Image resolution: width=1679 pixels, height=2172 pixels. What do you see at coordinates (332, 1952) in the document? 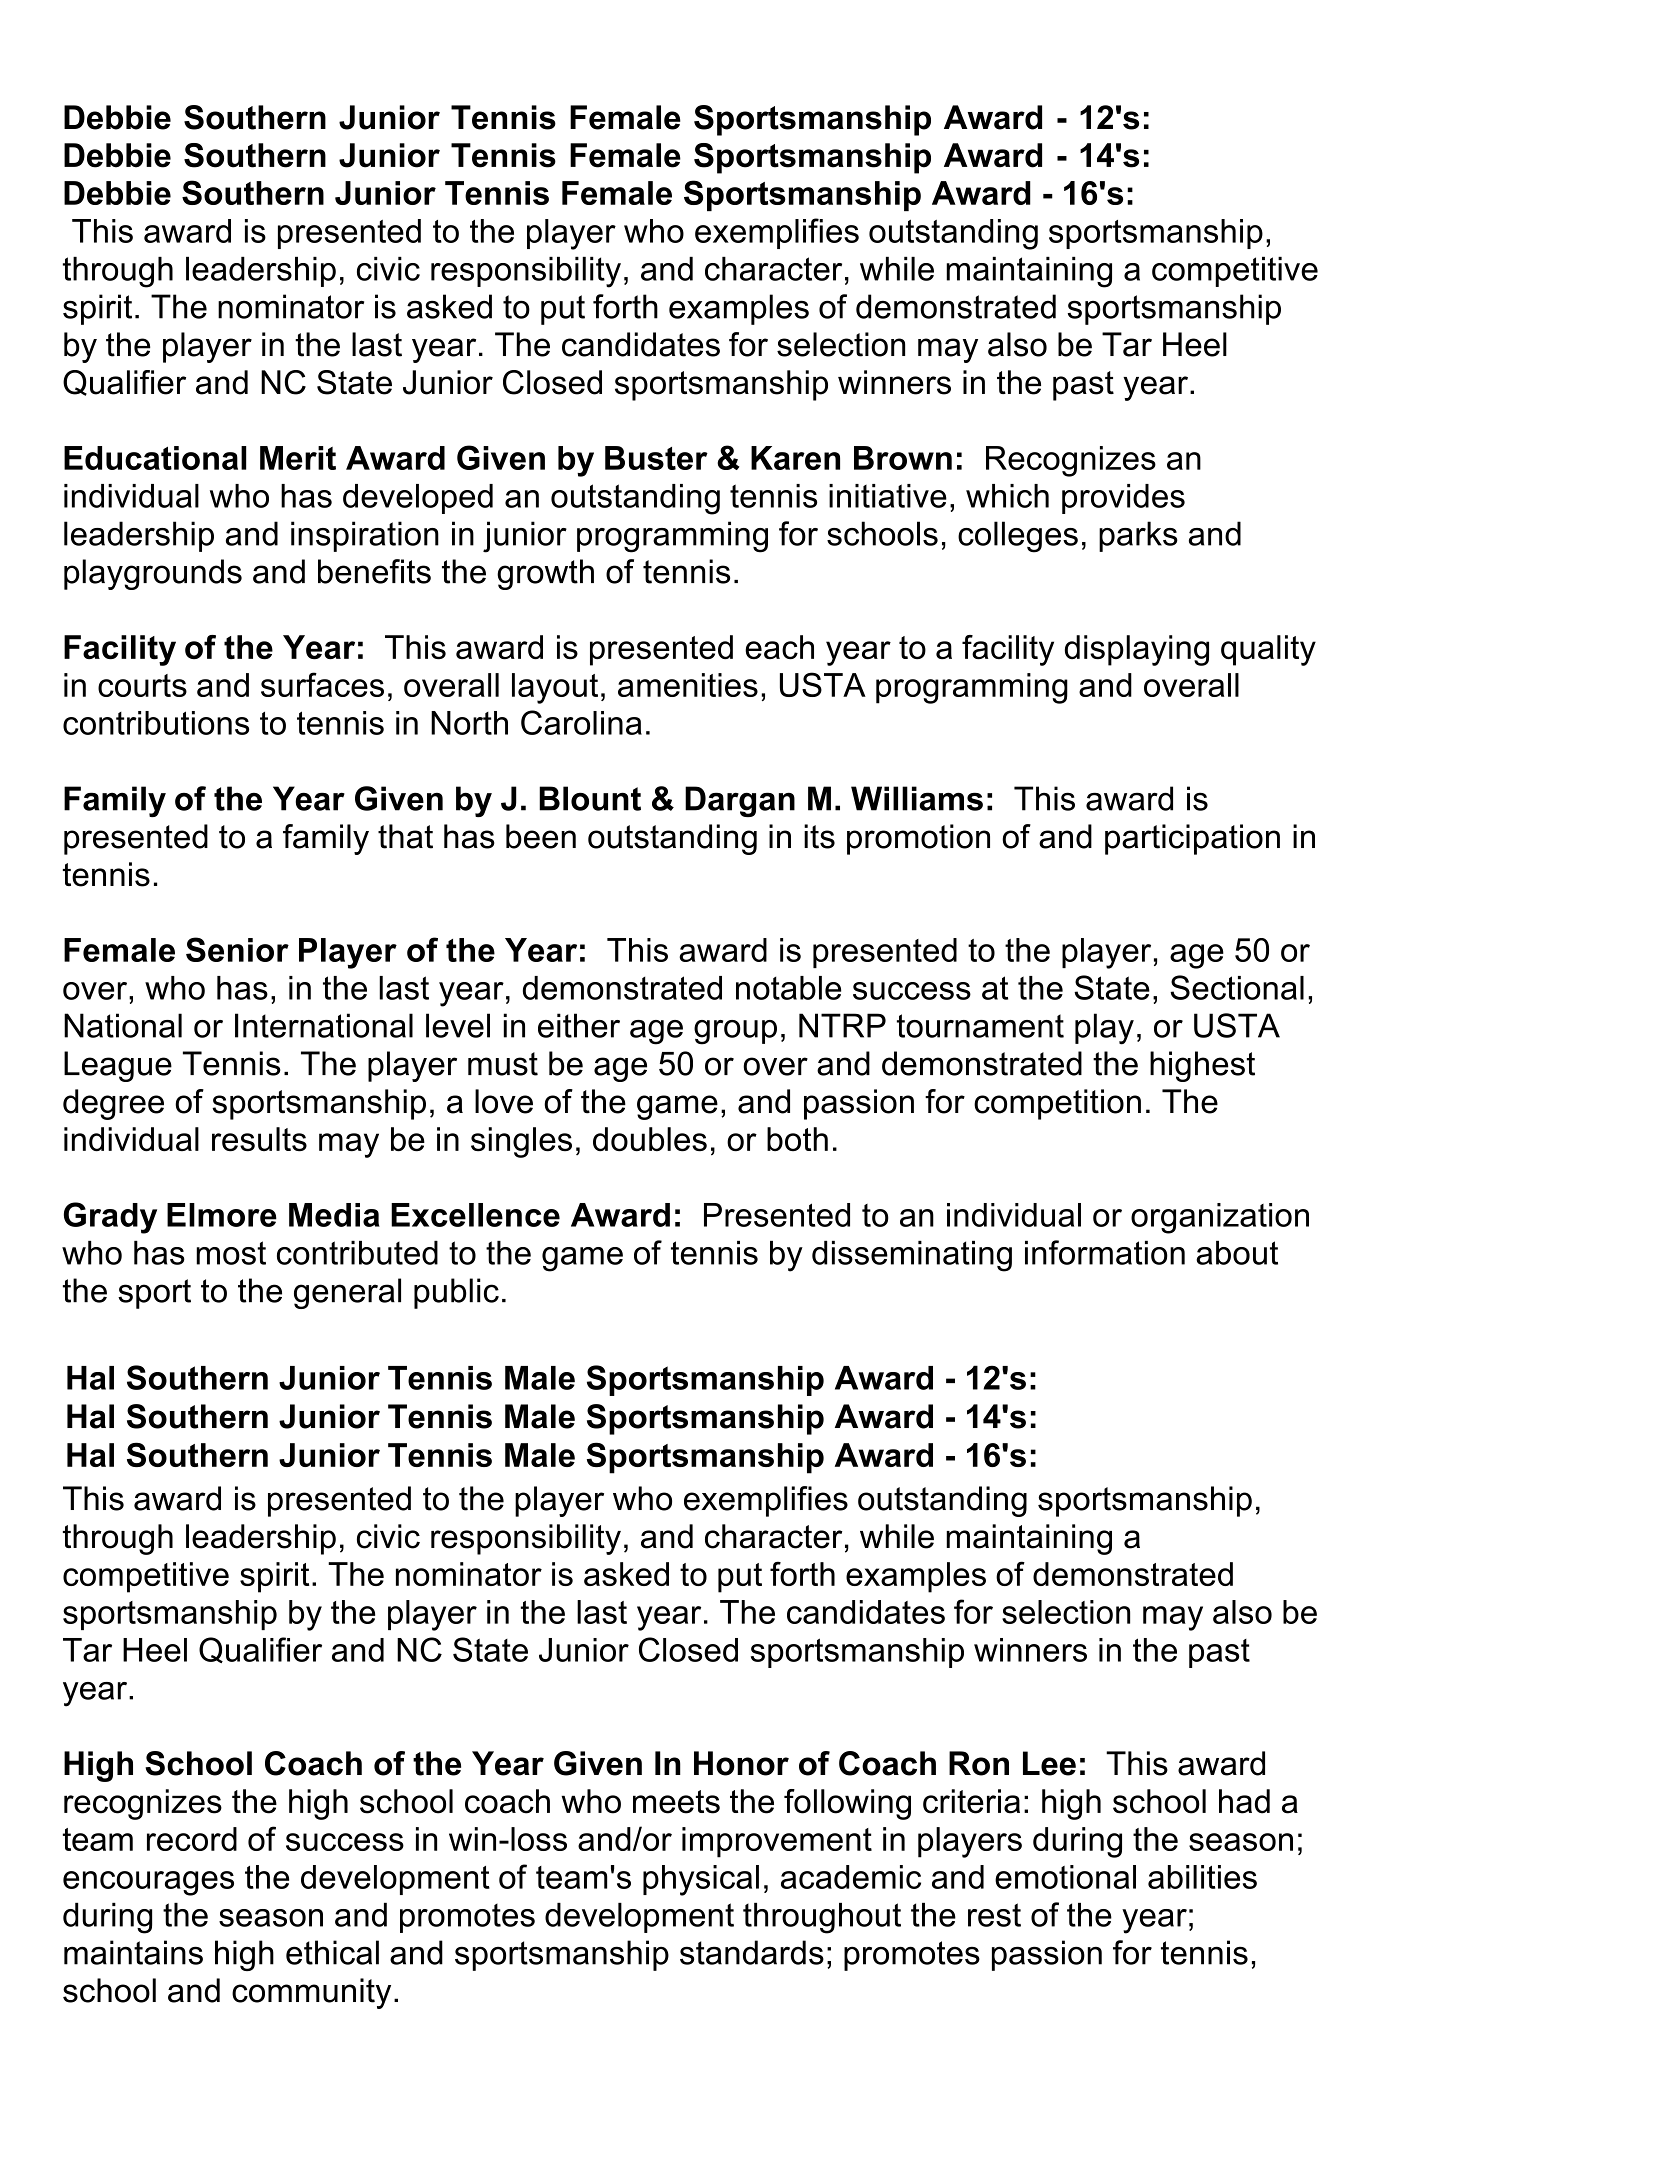
I see `ethical` at bounding box center [332, 1952].
